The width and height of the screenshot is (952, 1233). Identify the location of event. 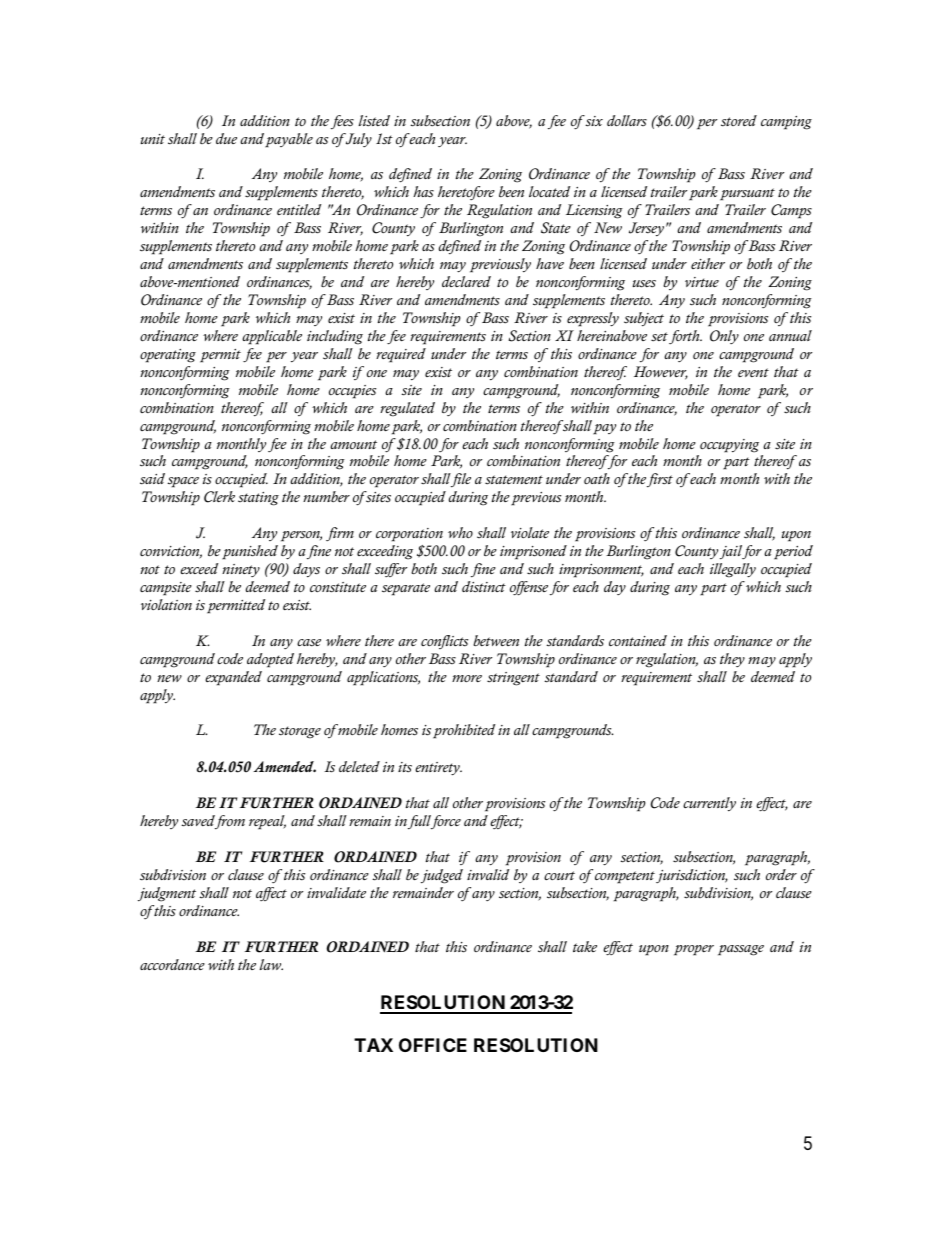
(753, 372).
